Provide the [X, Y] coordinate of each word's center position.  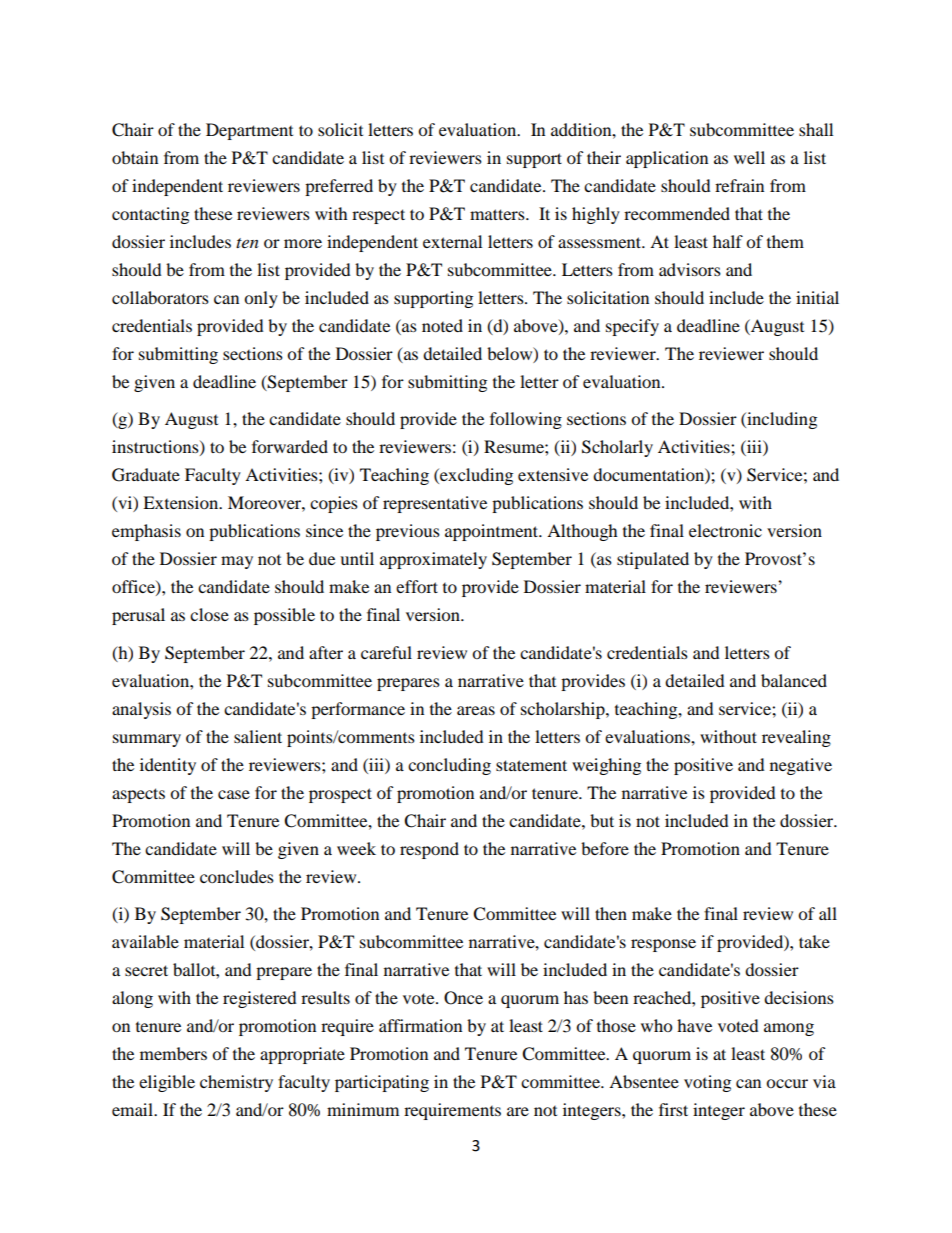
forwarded [290, 446]
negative [801, 766]
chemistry [236, 1083]
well [749, 157]
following [526, 420]
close [209, 614]
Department [249, 131]
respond [429, 850]
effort [417, 586]
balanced [794, 680]
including [781, 420]
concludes [237, 876]
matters [498, 214]
